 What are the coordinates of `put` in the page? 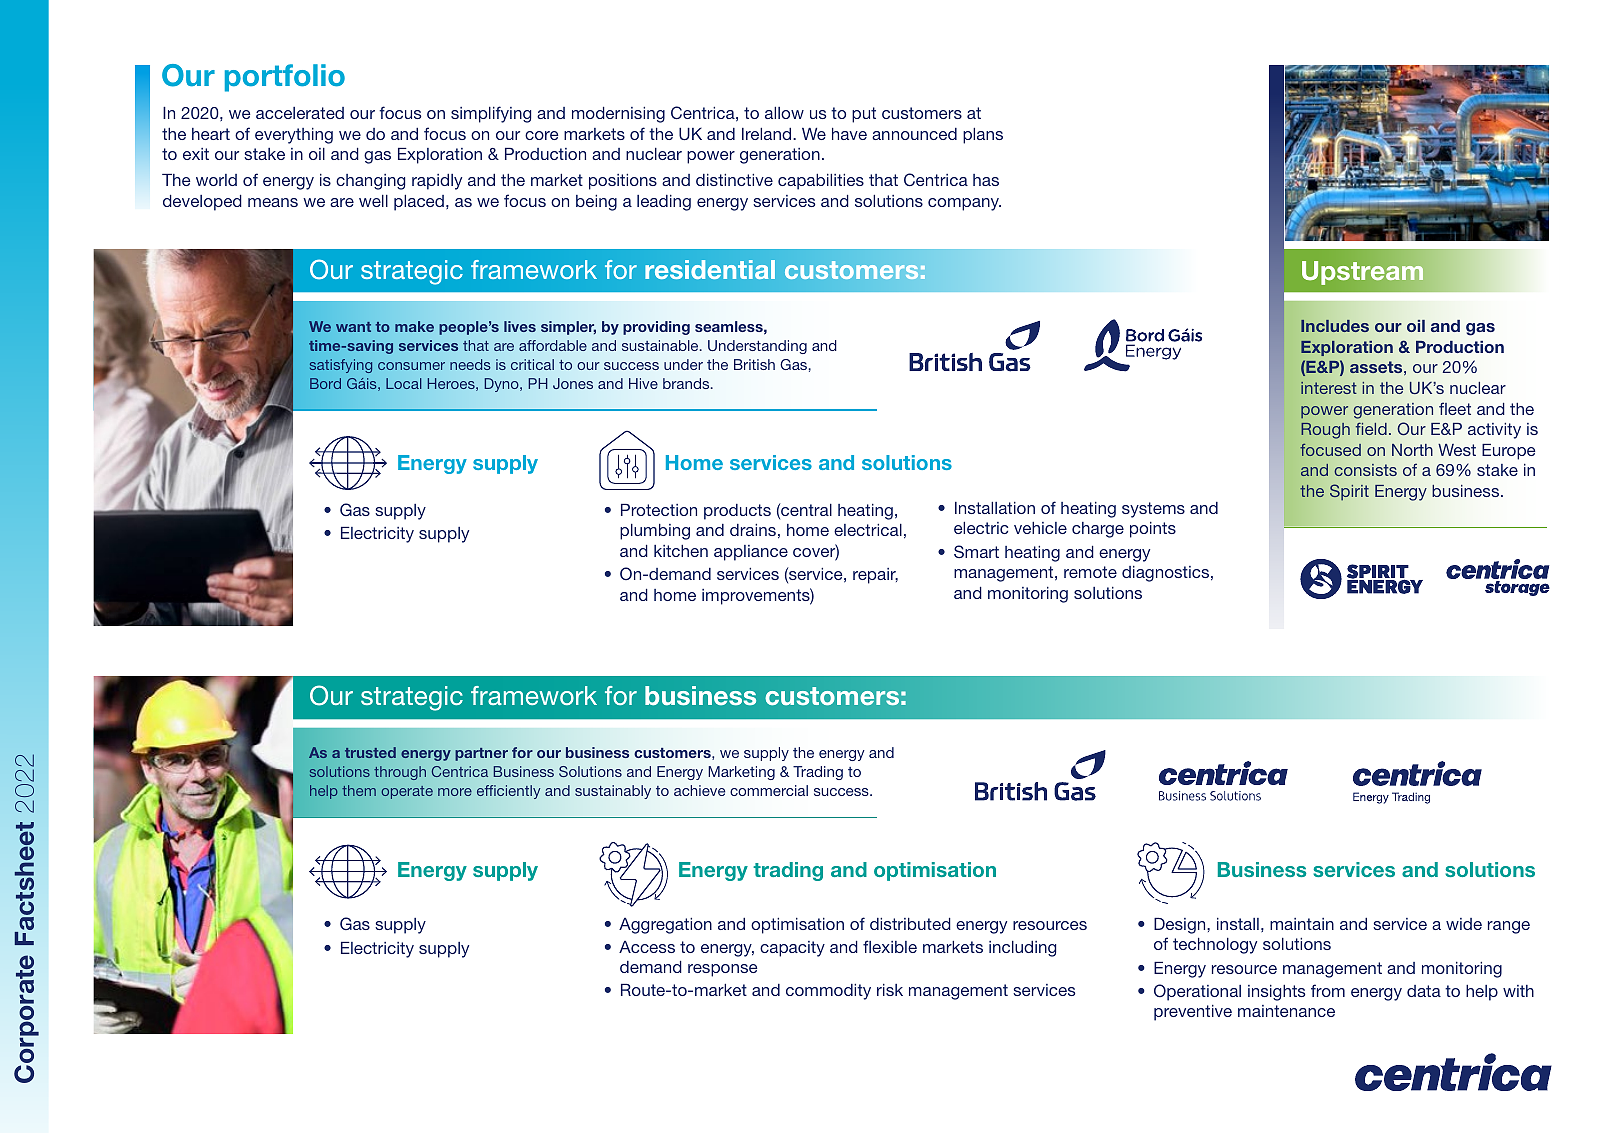 It's located at (864, 115).
